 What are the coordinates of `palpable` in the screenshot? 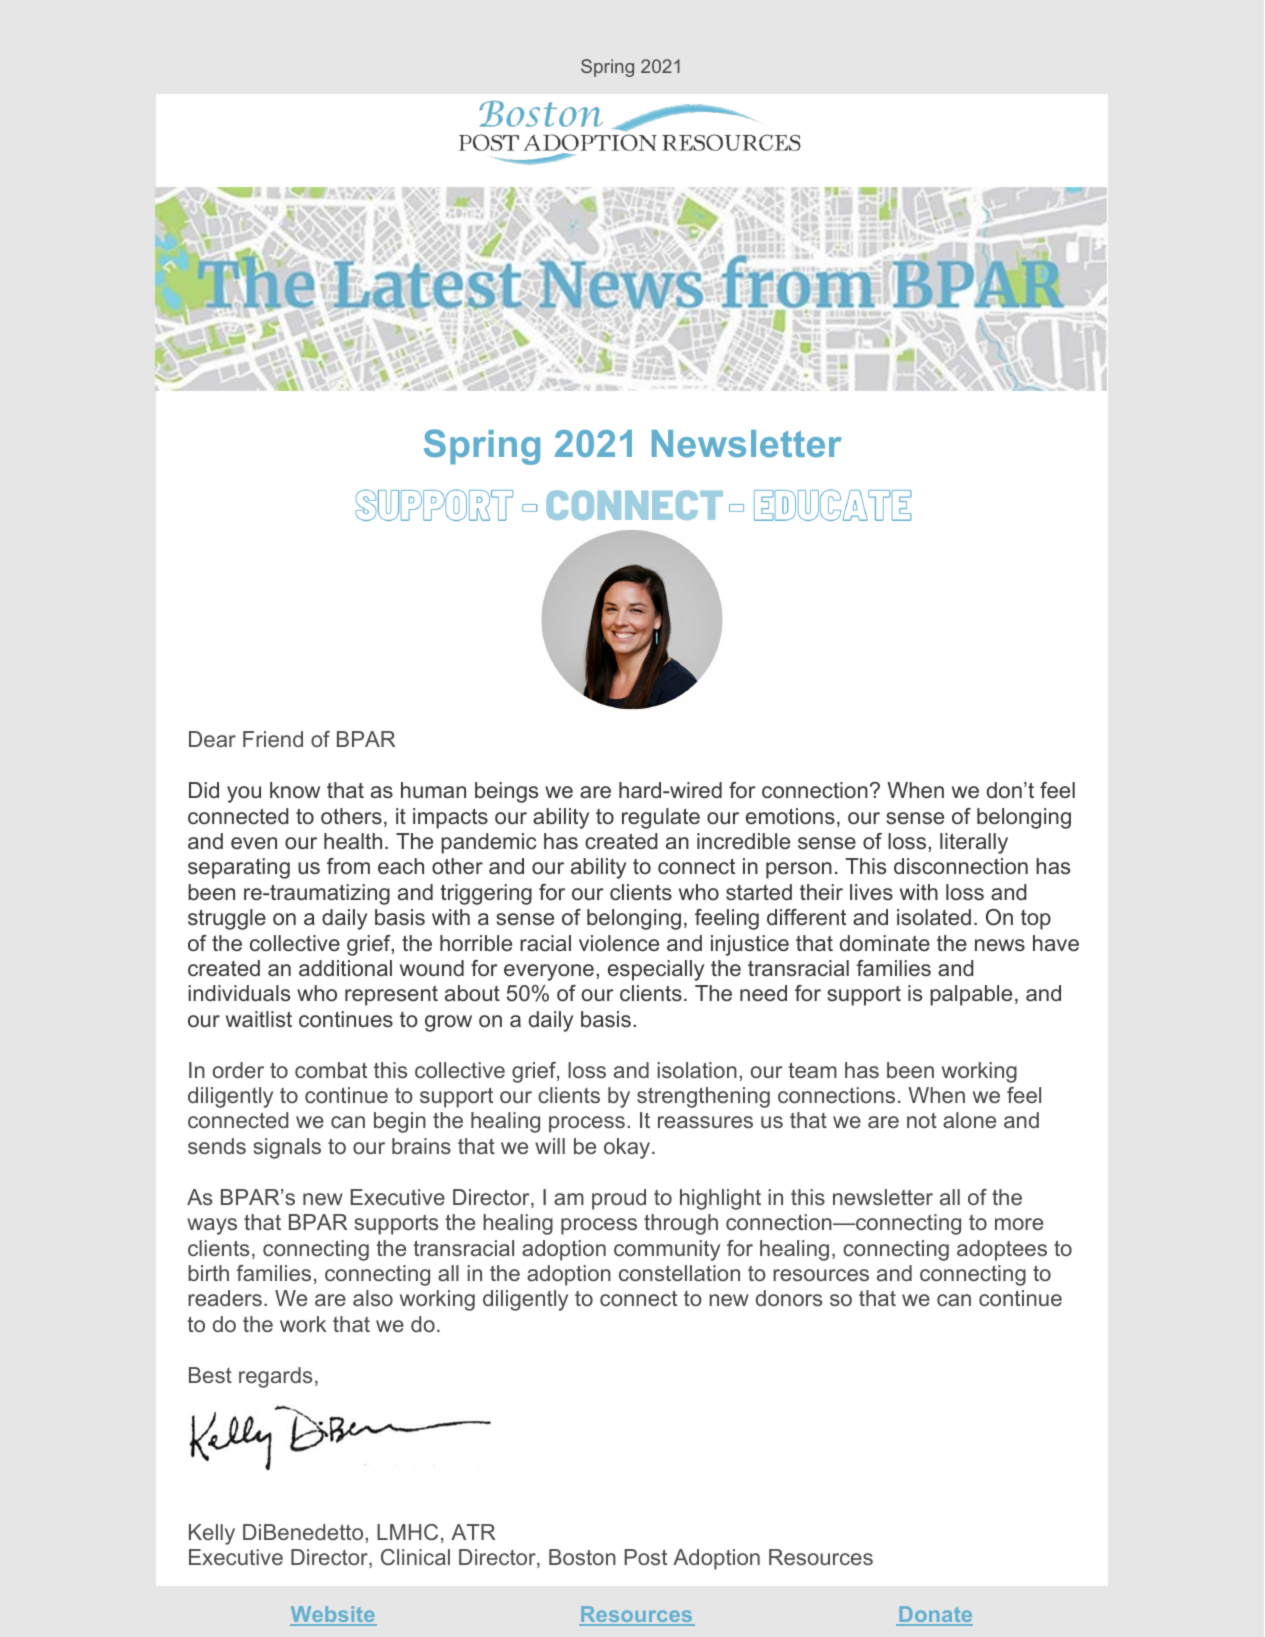 It's located at (971, 995).
